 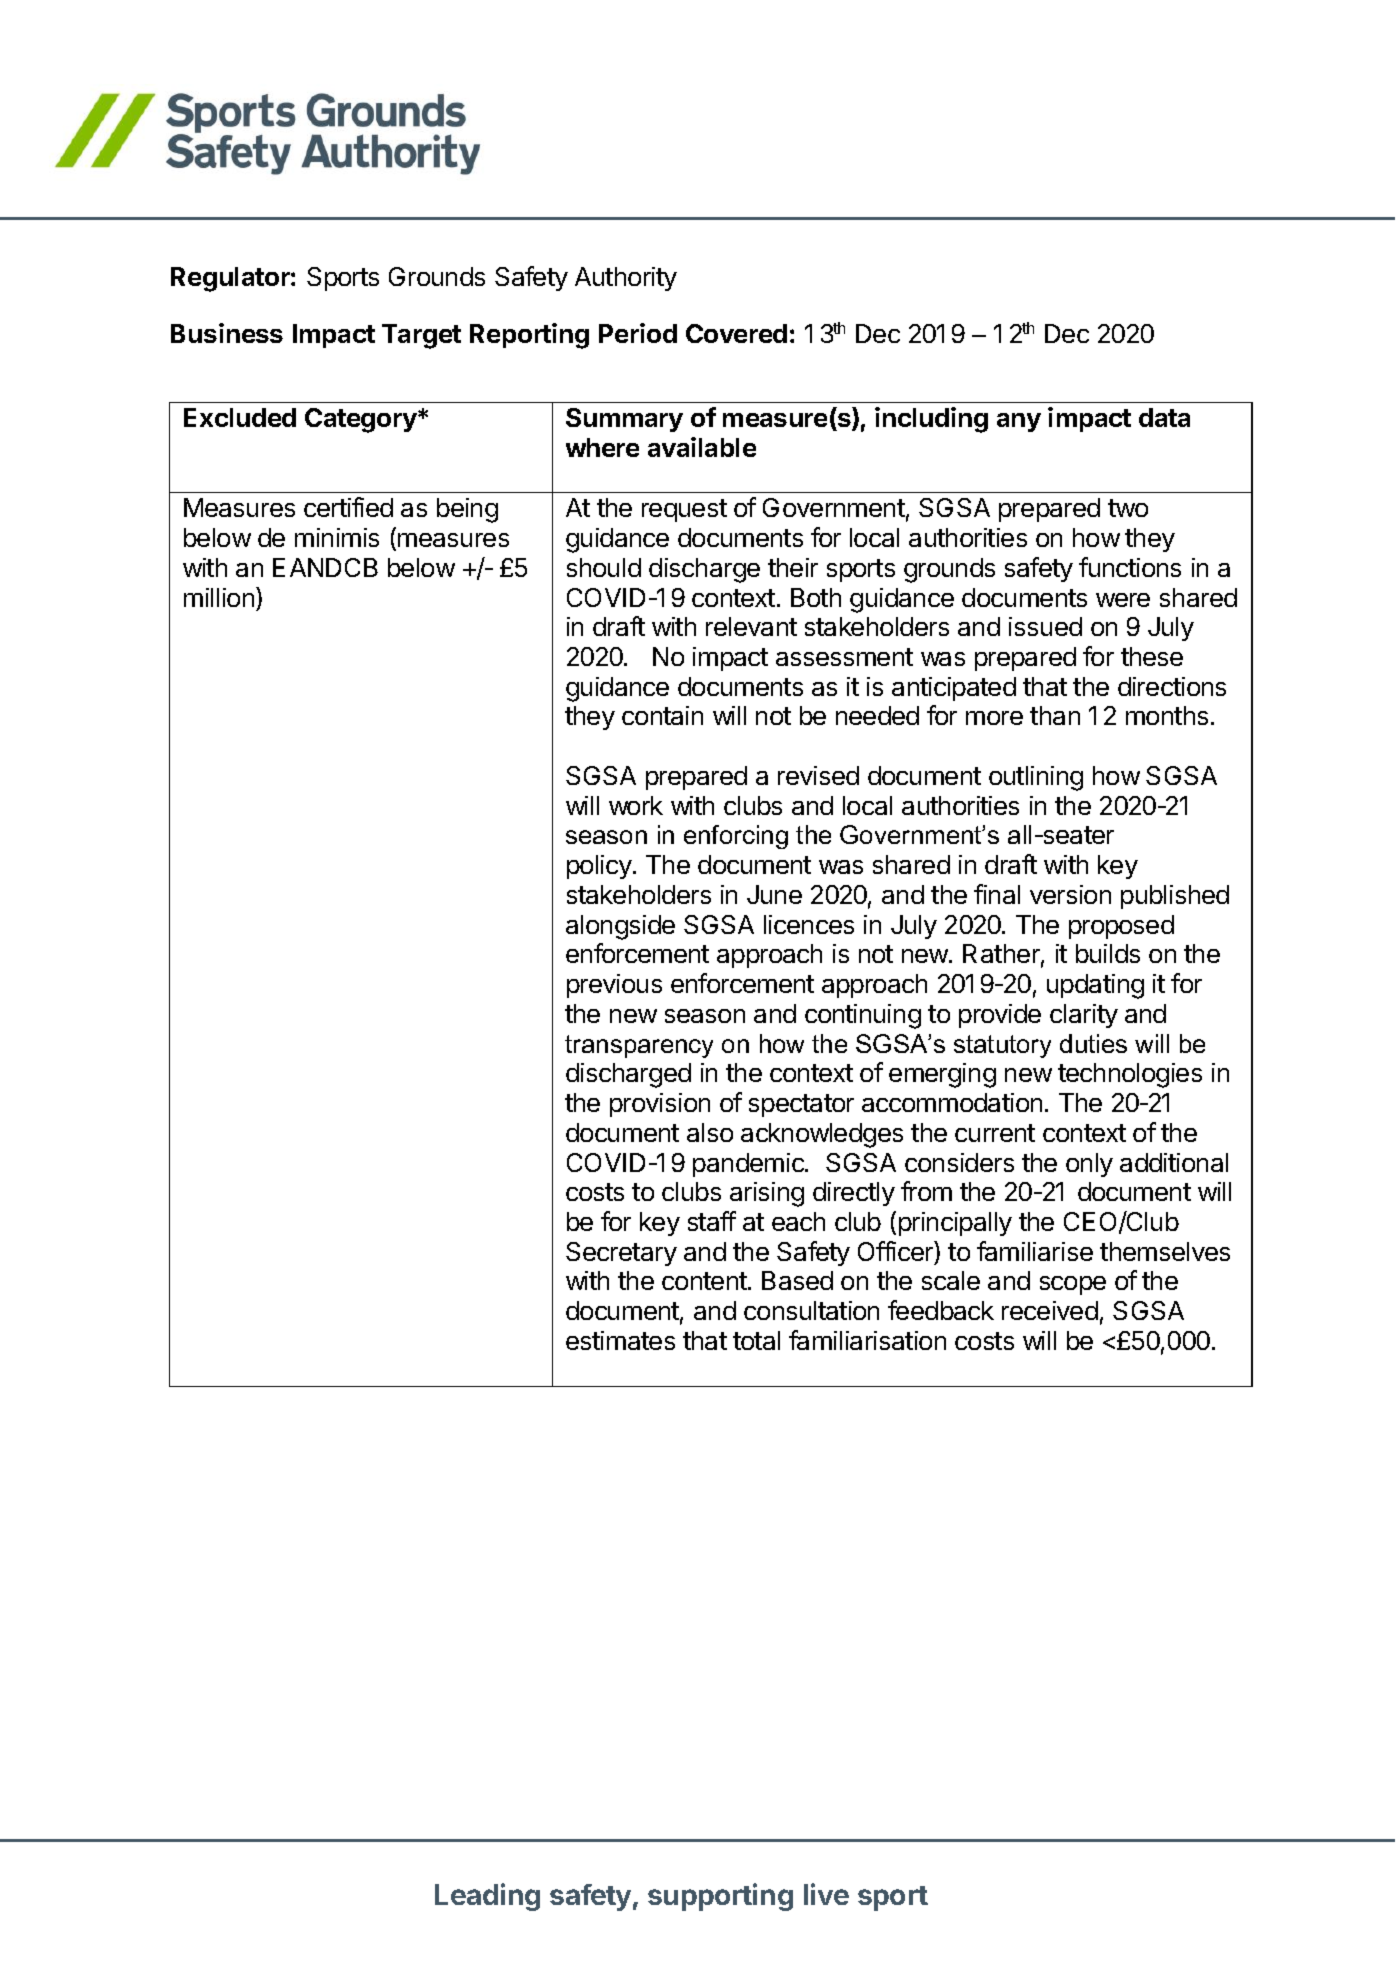 What do you see at coordinates (421, 336) in the screenshot?
I see `Target` at bounding box center [421, 336].
